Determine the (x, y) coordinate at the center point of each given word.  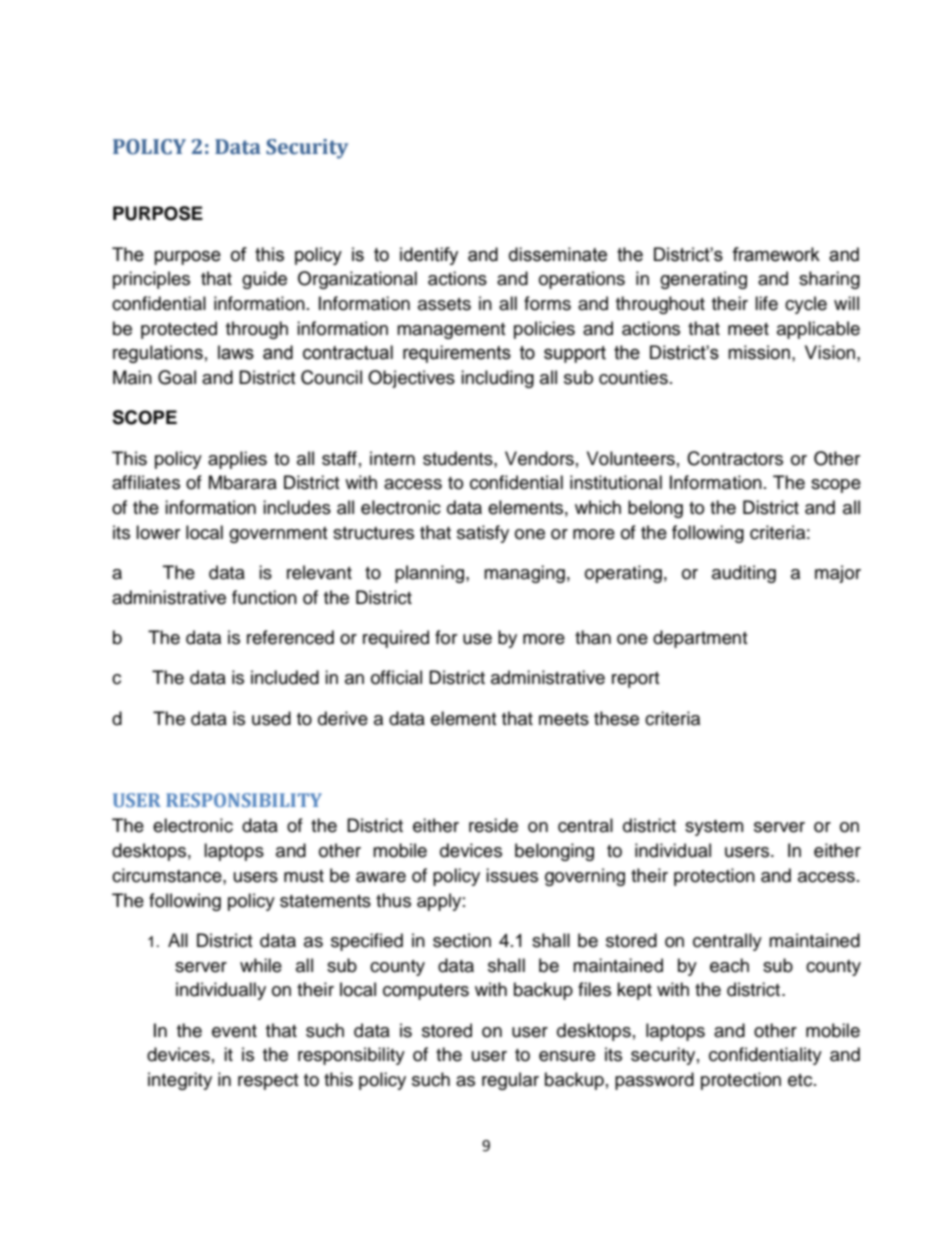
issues (512, 875)
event (234, 1031)
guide (264, 280)
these (616, 718)
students (459, 458)
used (271, 718)
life (766, 303)
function (264, 597)
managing (524, 574)
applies (237, 460)
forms (547, 303)
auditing (744, 574)
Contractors (735, 458)
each (729, 965)
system (714, 828)
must (304, 876)
